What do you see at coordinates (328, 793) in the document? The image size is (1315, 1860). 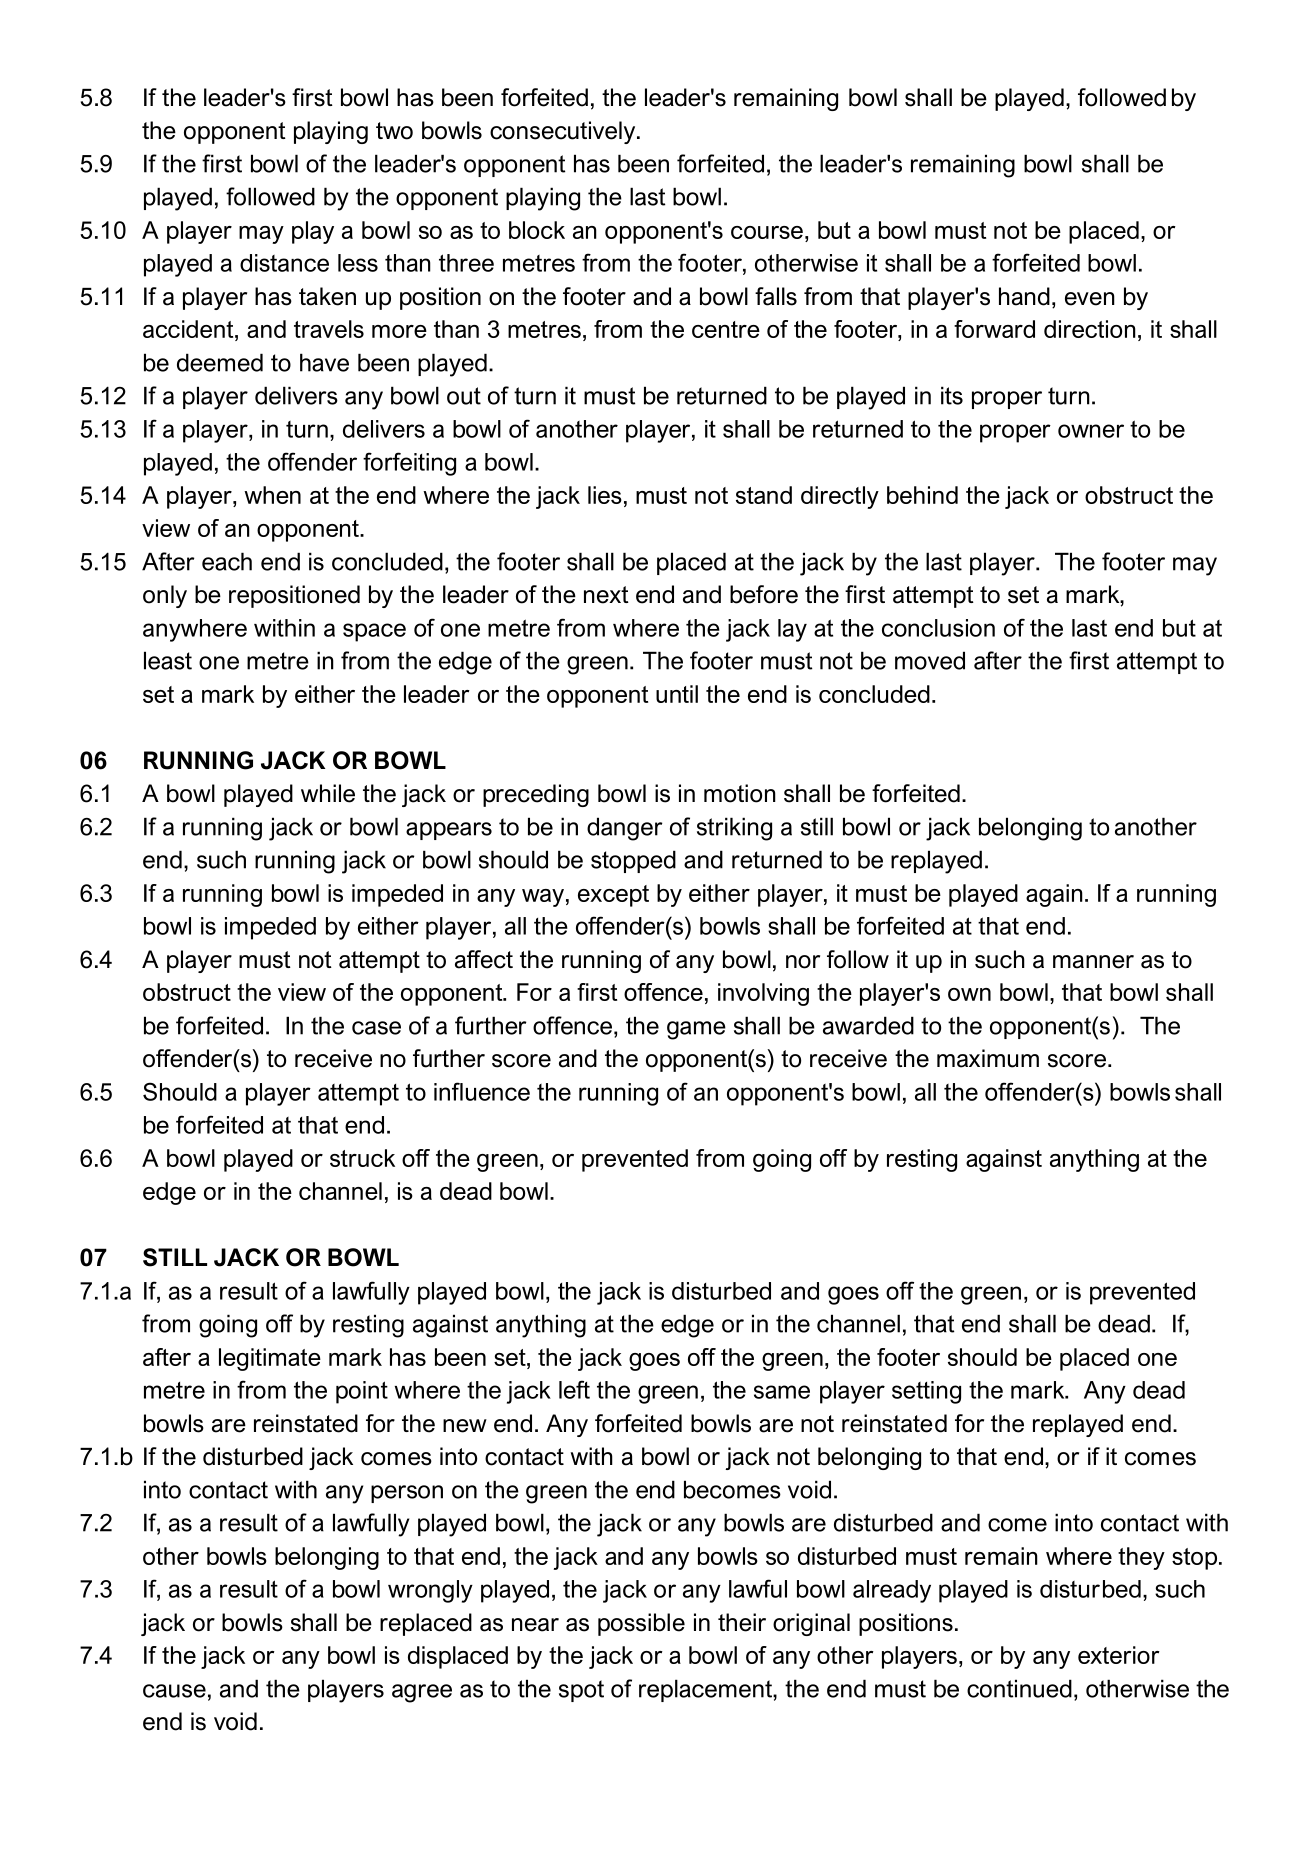 I see `while` at bounding box center [328, 793].
